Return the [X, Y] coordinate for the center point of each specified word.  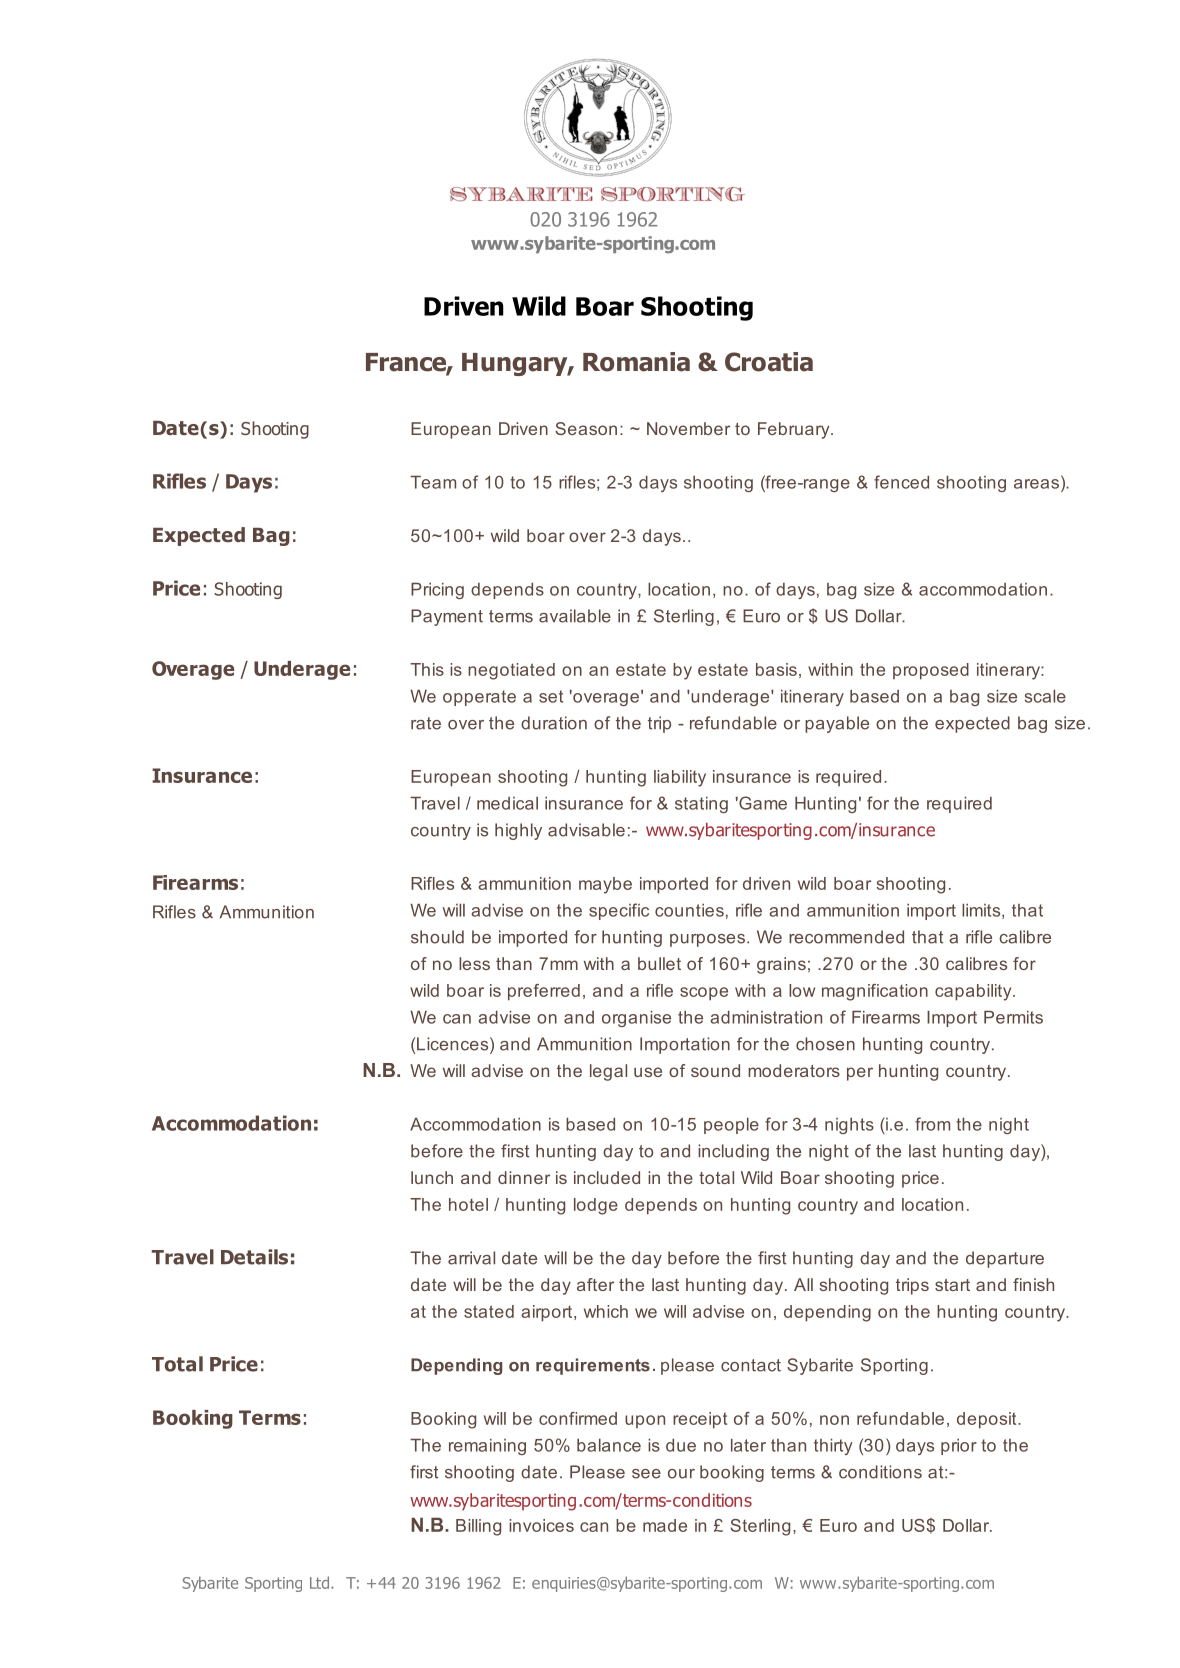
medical [507, 803]
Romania [636, 362]
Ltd [319, 1582]
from [932, 1124]
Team [433, 482]
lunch [432, 1177]
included [607, 1177]
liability [680, 778]
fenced [901, 482]
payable [837, 724]
